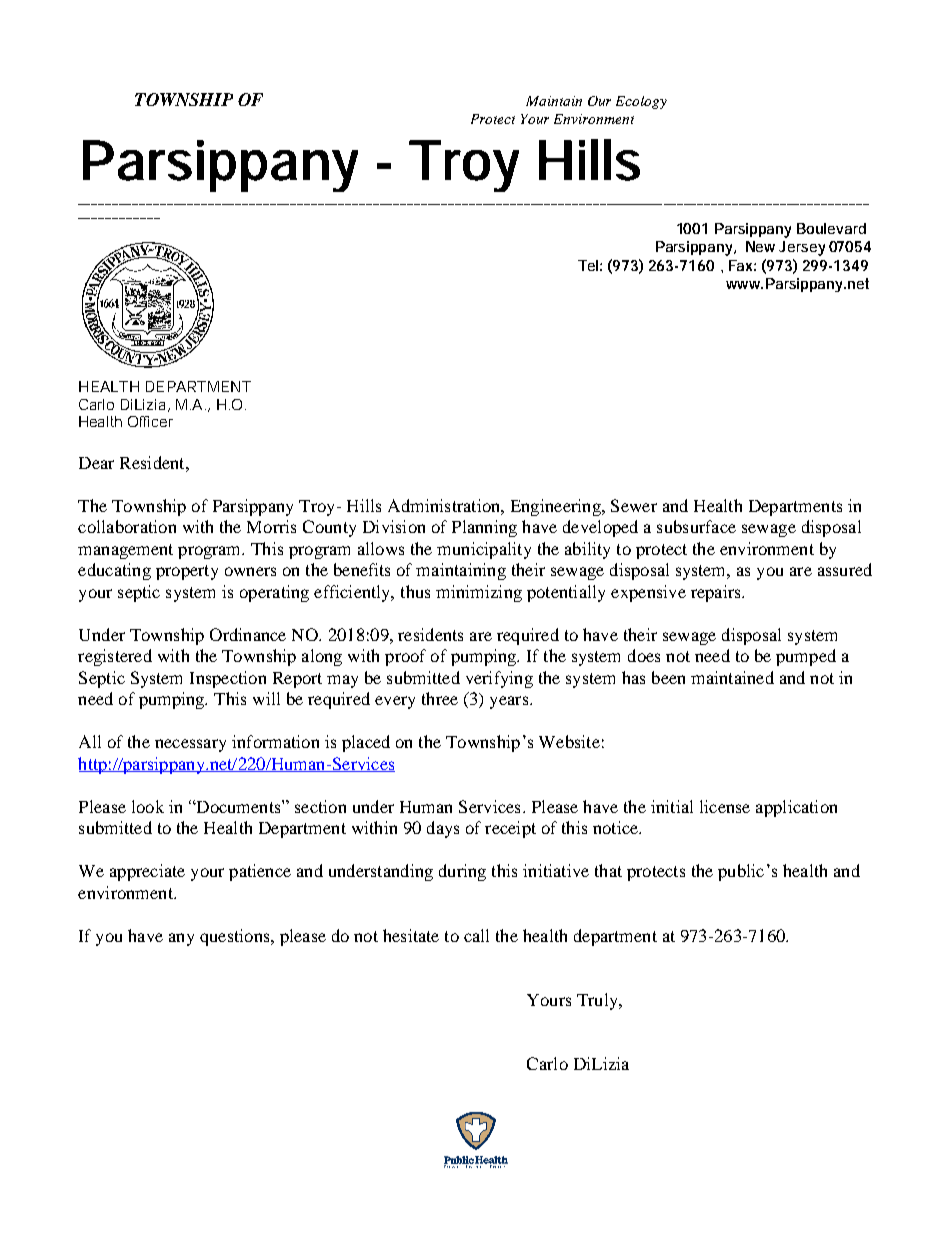 The height and width of the screenshot is (1233, 952). Describe the element at coordinates (641, 102) in the screenshot. I see `Ecology` at that location.
